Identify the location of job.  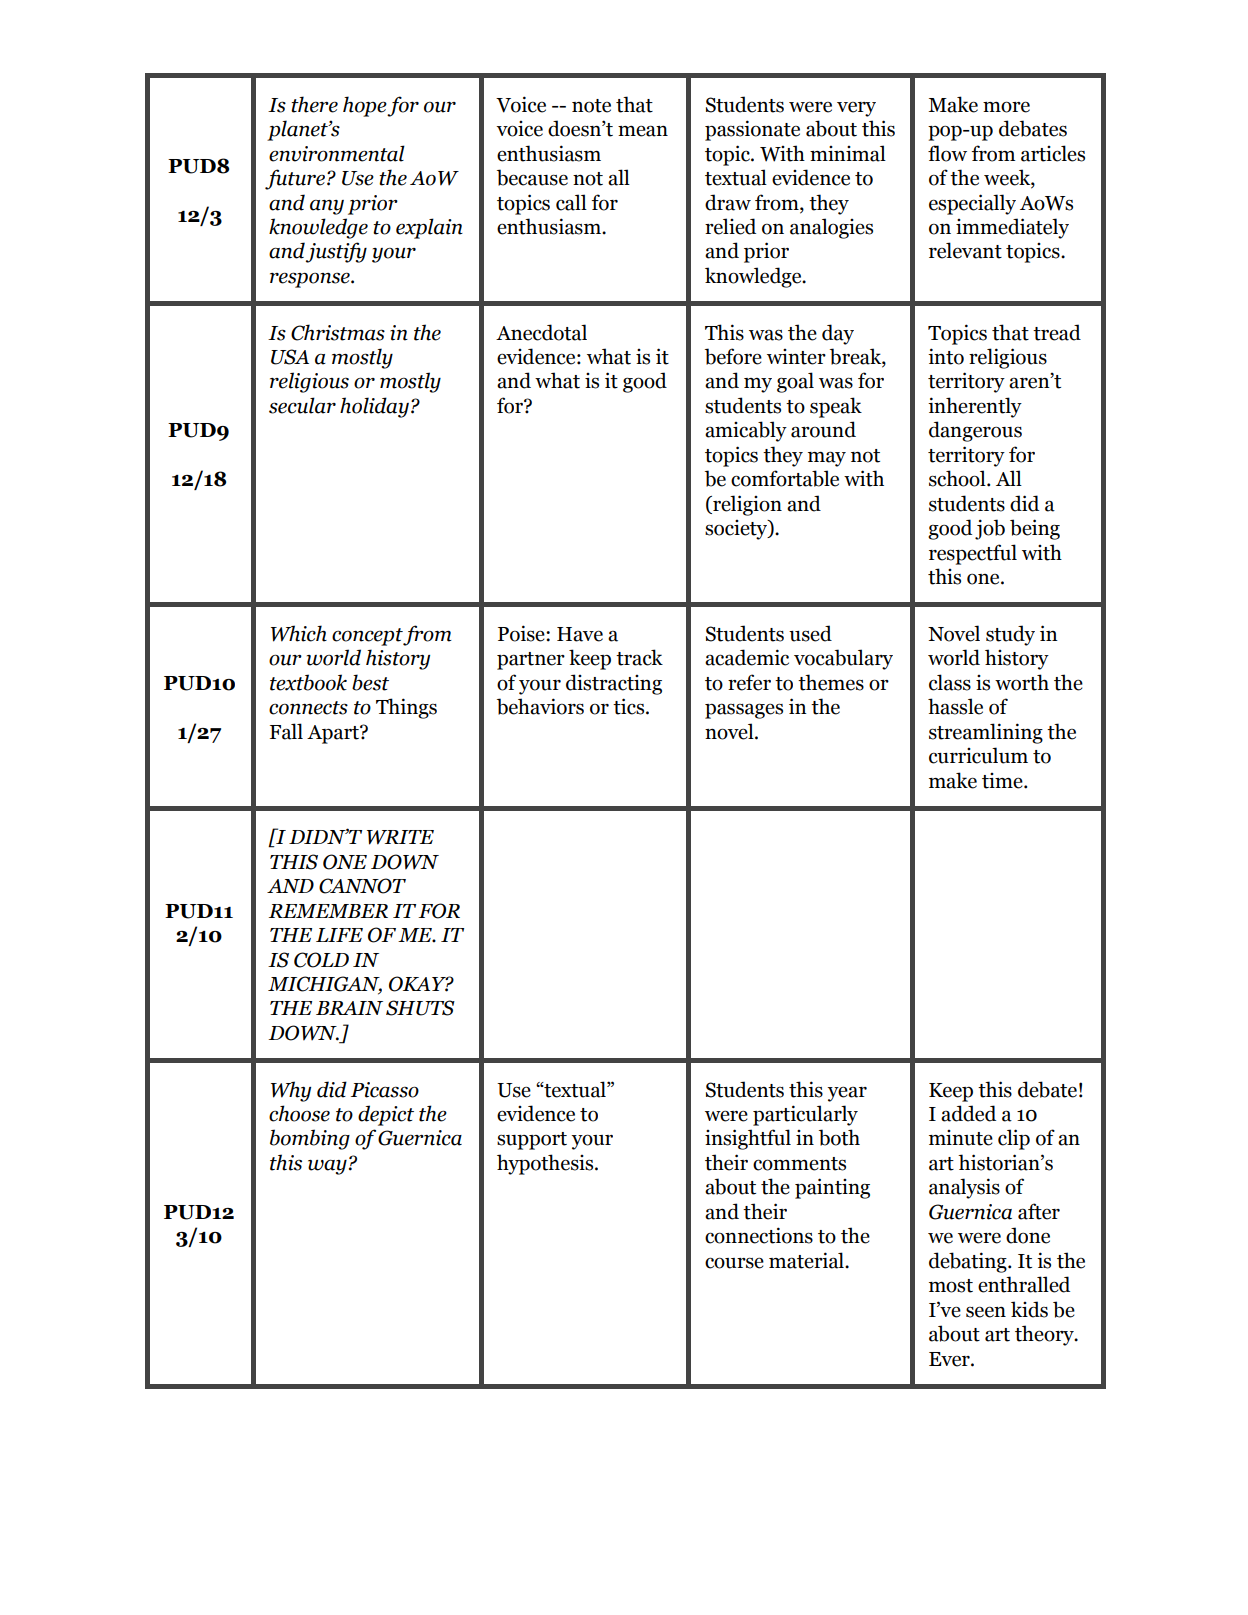
(990, 529).
